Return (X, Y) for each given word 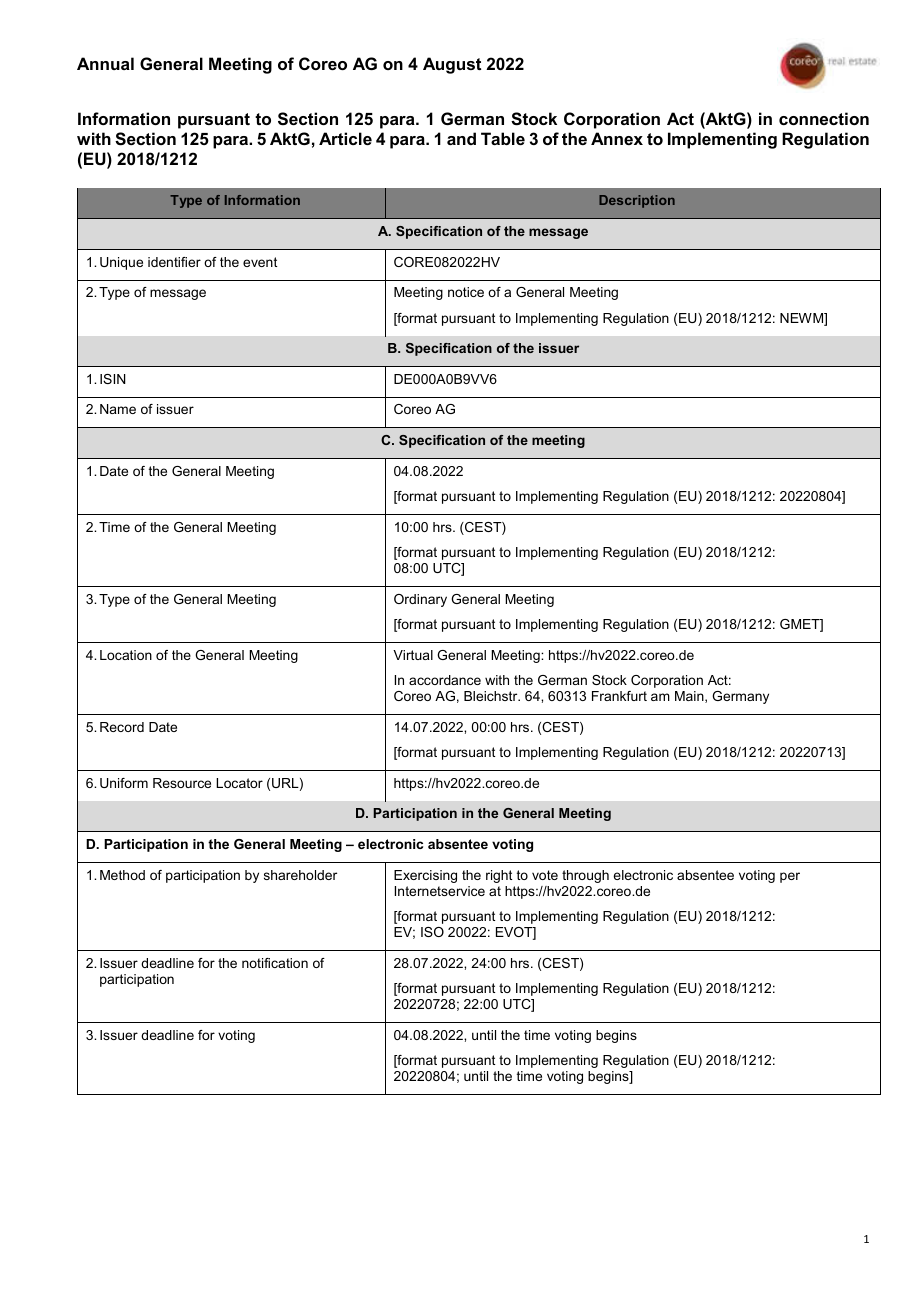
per (790, 877)
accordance (445, 680)
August (452, 65)
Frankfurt (619, 696)
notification (275, 963)
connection (824, 118)
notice (466, 292)
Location (126, 655)
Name (118, 409)
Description (637, 201)
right (499, 876)
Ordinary (420, 600)
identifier (174, 262)
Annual (105, 63)
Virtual (413, 655)
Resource (182, 783)
